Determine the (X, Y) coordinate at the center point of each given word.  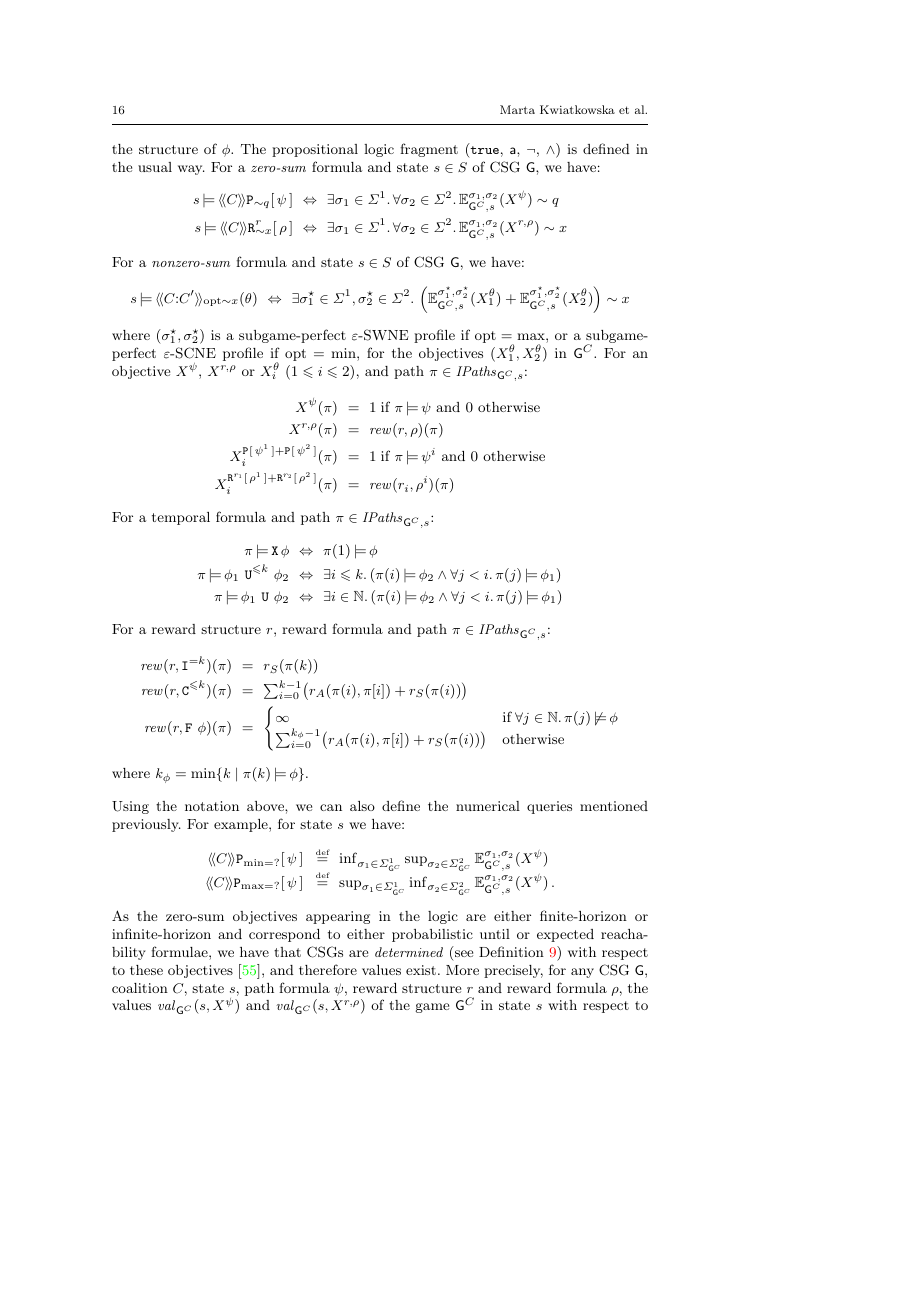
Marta (517, 109)
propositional (315, 150)
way (191, 170)
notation (212, 806)
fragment (429, 150)
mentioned (614, 806)
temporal (181, 518)
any (582, 973)
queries (549, 807)
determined (409, 952)
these (146, 970)
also (362, 806)
